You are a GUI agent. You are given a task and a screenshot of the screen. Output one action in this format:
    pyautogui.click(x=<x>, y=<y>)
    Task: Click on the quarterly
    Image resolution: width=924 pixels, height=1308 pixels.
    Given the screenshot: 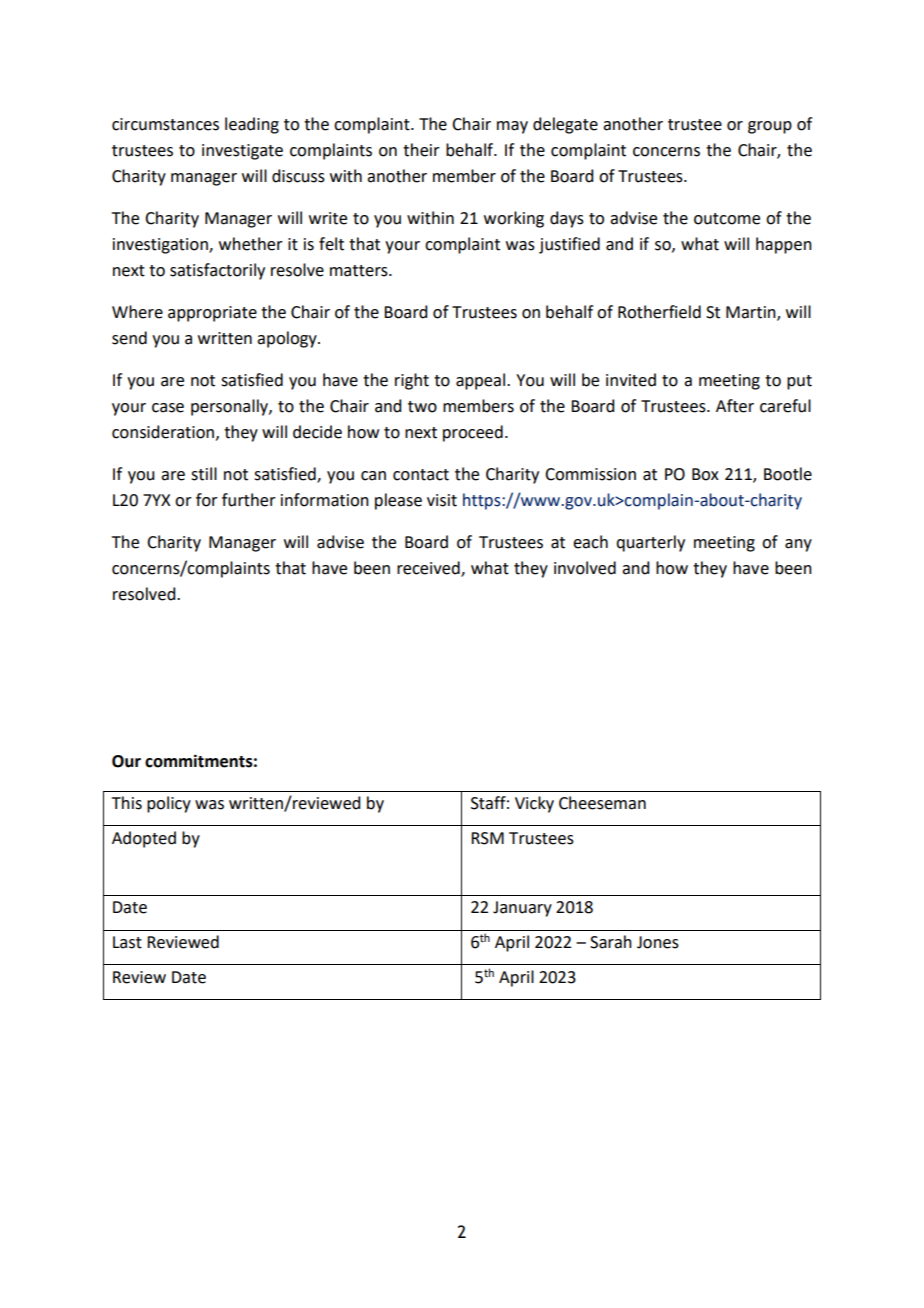 What is the action you would take?
    pyautogui.click(x=650, y=543)
